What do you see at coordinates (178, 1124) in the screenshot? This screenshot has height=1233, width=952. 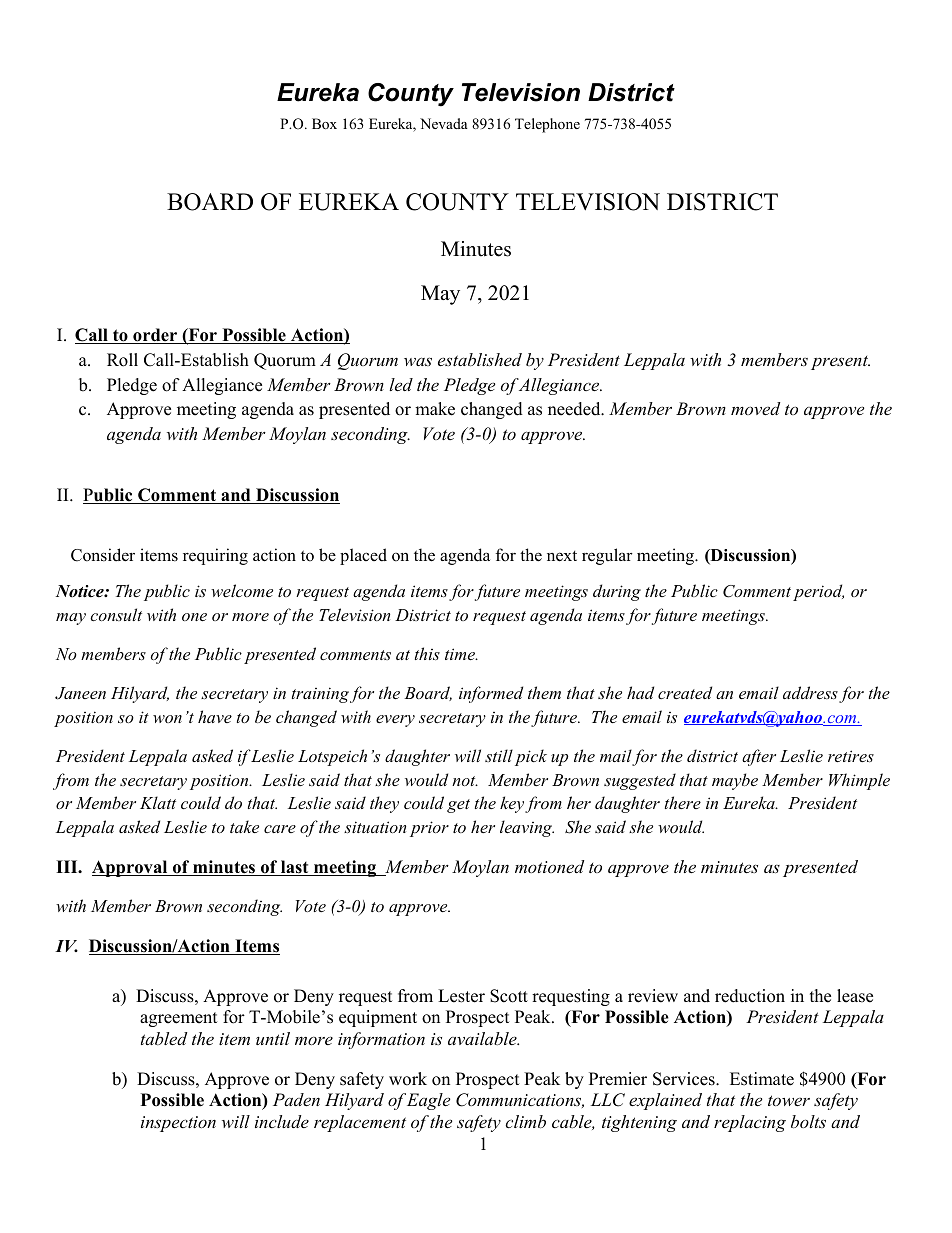 I see `inspection` at bounding box center [178, 1124].
